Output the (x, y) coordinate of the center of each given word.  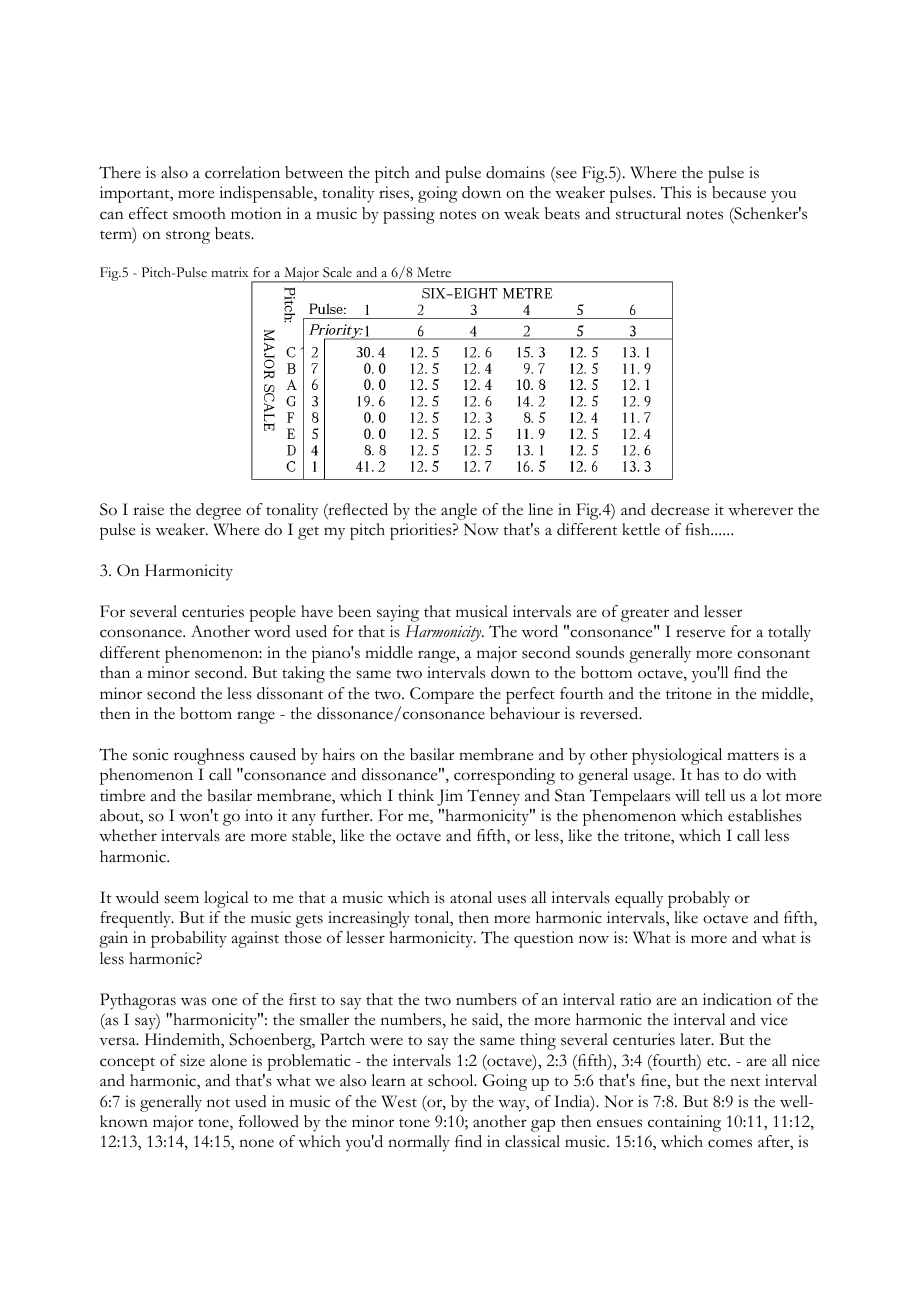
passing (409, 215)
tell (715, 795)
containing (684, 1123)
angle (459, 511)
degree (218, 511)
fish (699, 529)
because (739, 192)
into (259, 815)
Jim (450, 797)
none (256, 1143)
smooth (199, 213)
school (452, 1080)
